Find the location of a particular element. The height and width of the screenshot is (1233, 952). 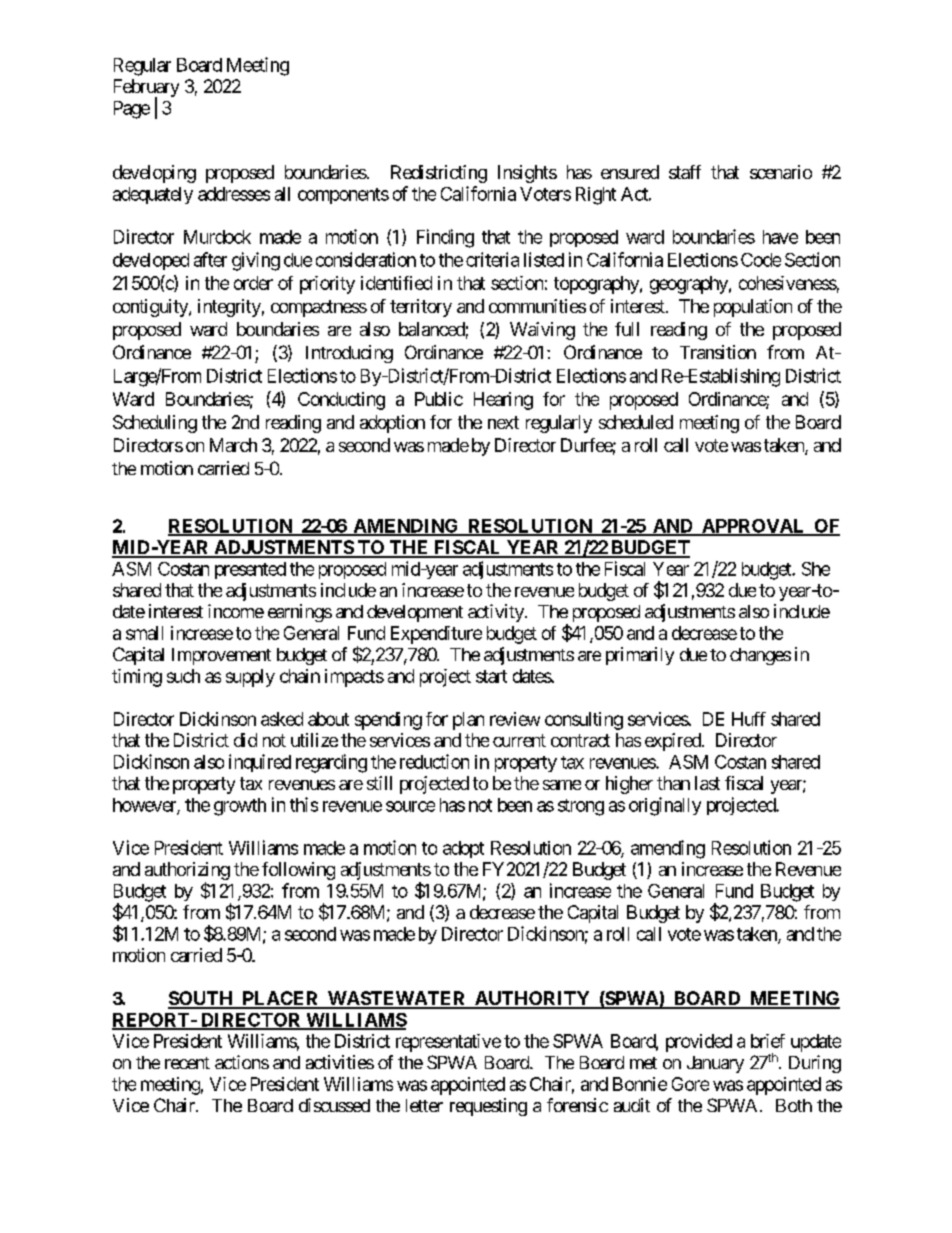

requesting is located at coordinates (488, 1107).
